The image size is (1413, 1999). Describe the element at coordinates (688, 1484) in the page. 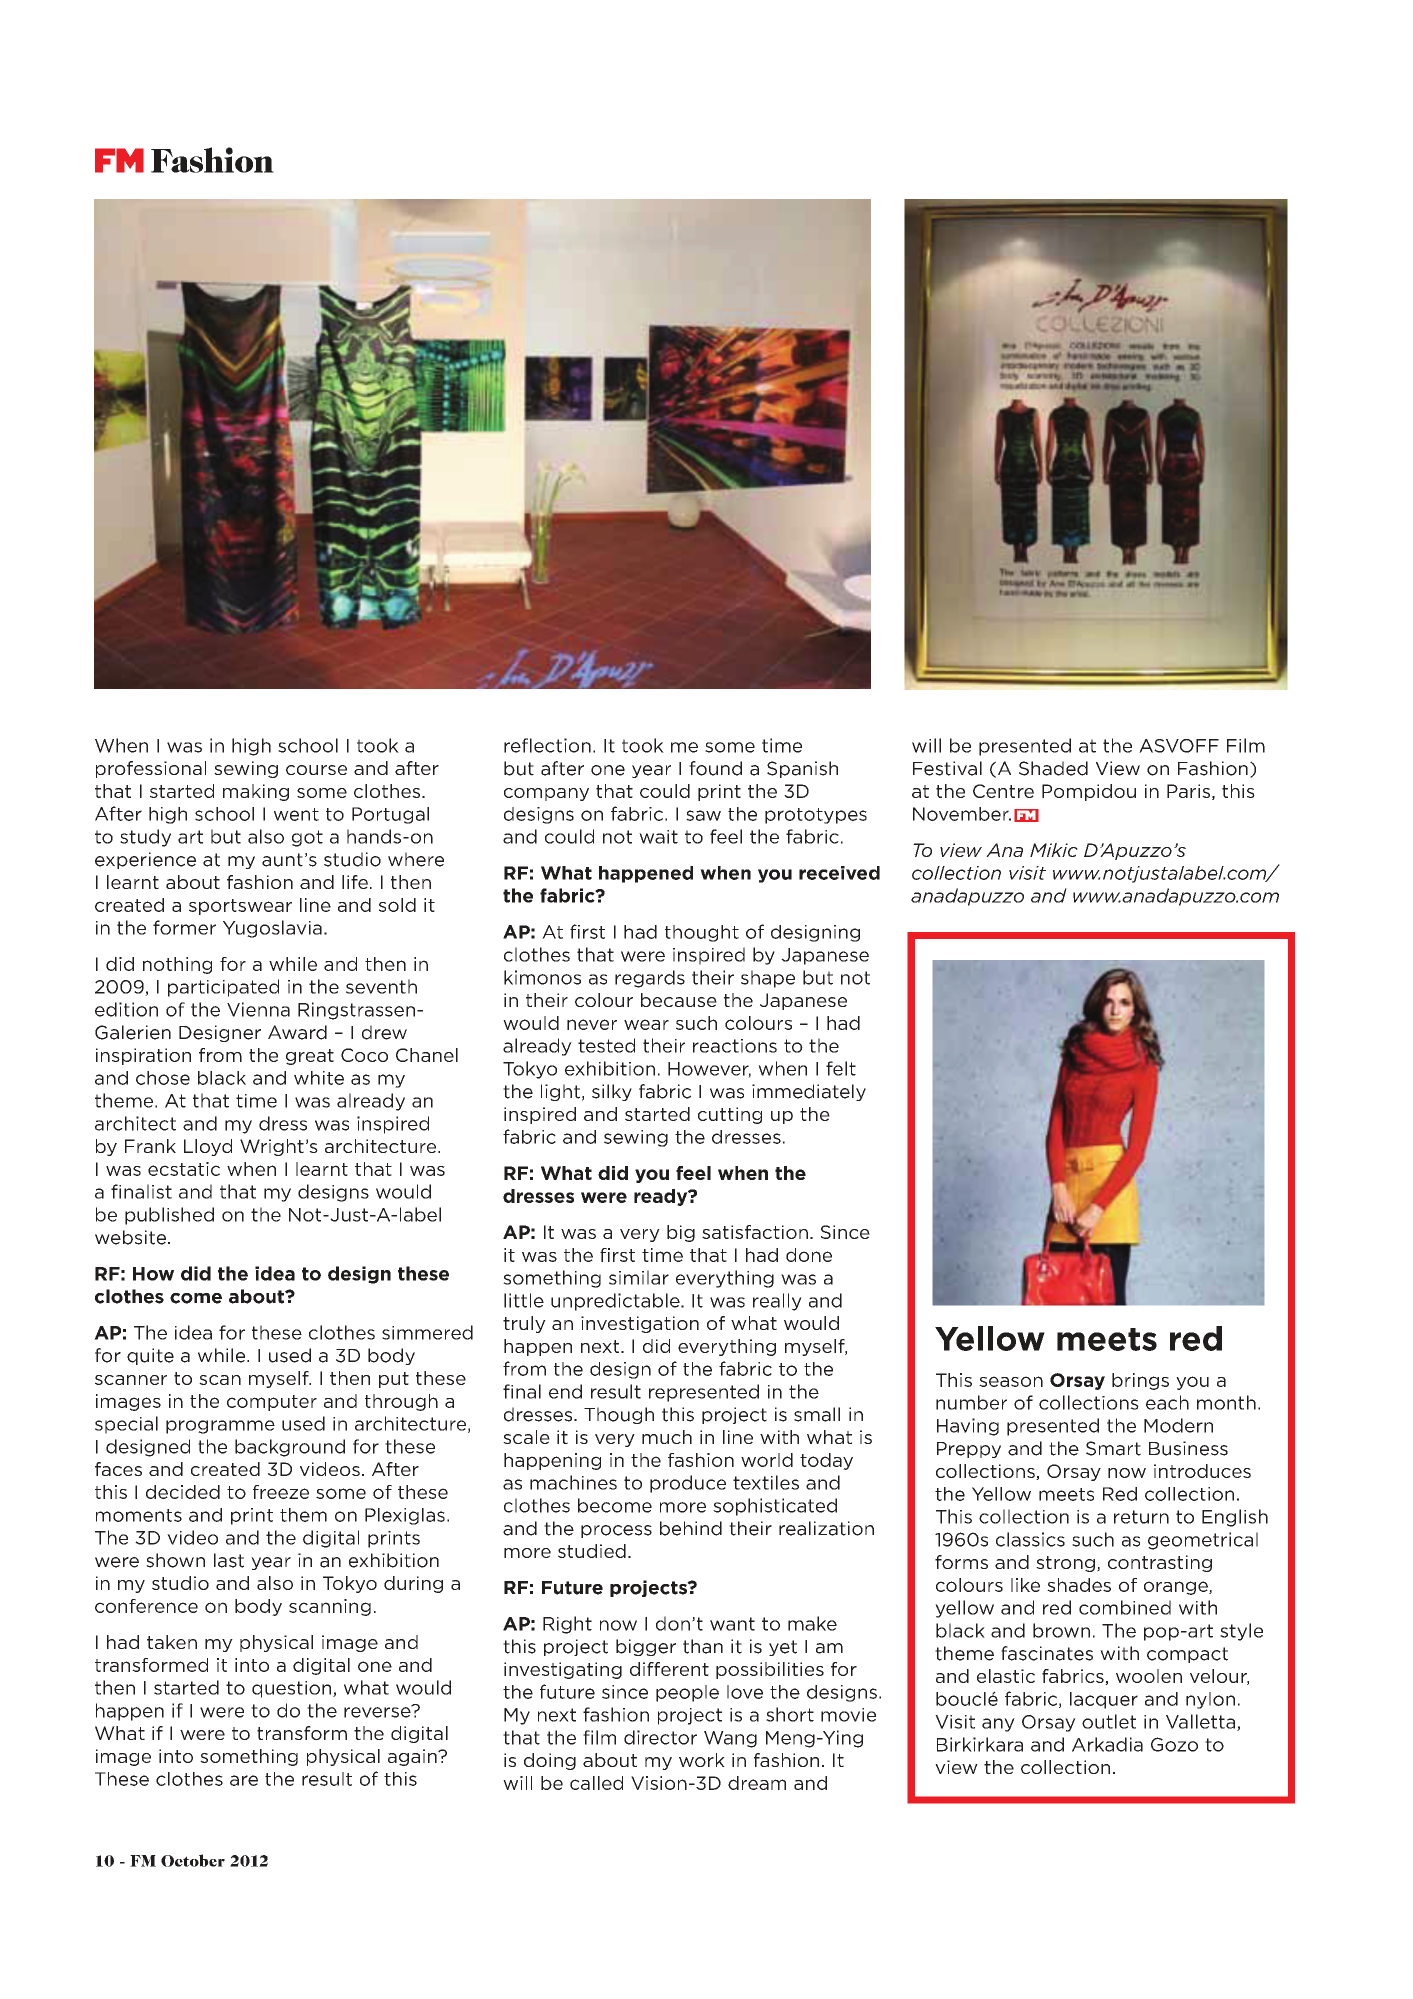

I see `produce` at that location.
